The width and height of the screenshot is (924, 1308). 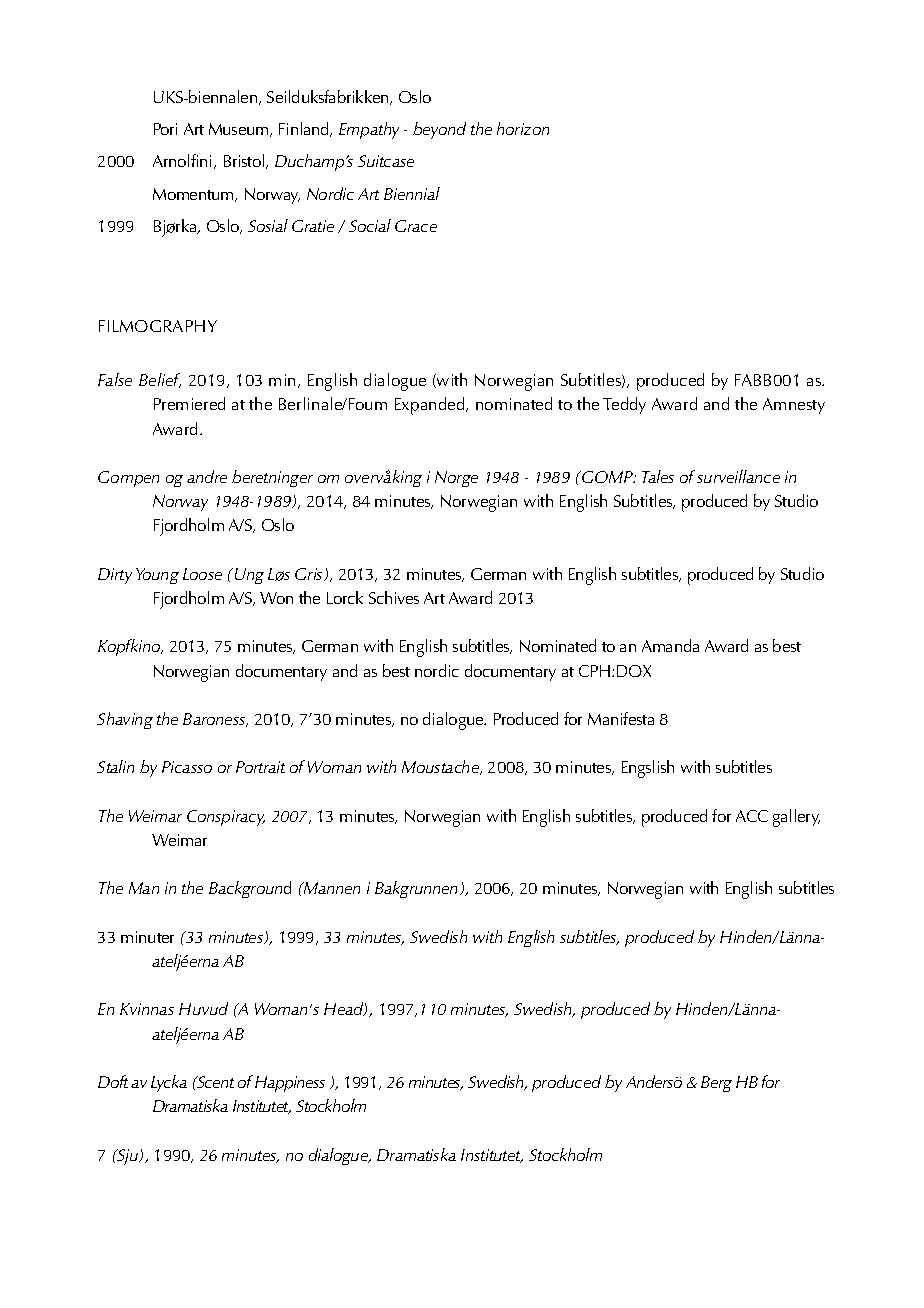 I want to click on beyond, so click(x=439, y=130).
